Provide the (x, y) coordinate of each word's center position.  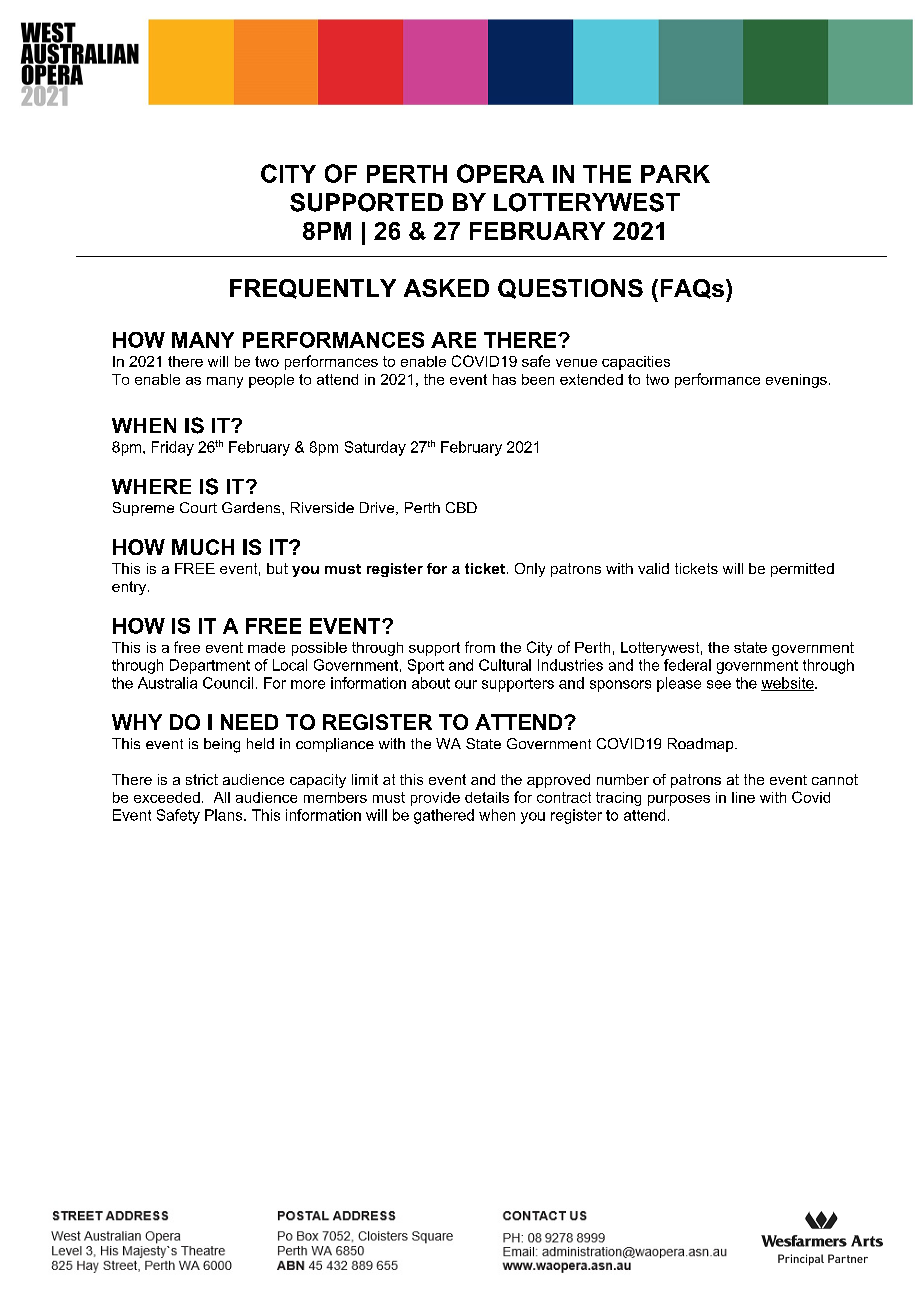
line (743, 797)
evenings (796, 381)
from (480, 647)
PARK (675, 174)
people (271, 381)
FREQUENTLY (313, 289)
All (222, 797)
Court (198, 507)
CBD (461, 507)
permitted (802, 570)
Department (210, 666)
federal (687, 665)
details (487, 797)
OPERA (500, 173)
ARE (453, 340)
